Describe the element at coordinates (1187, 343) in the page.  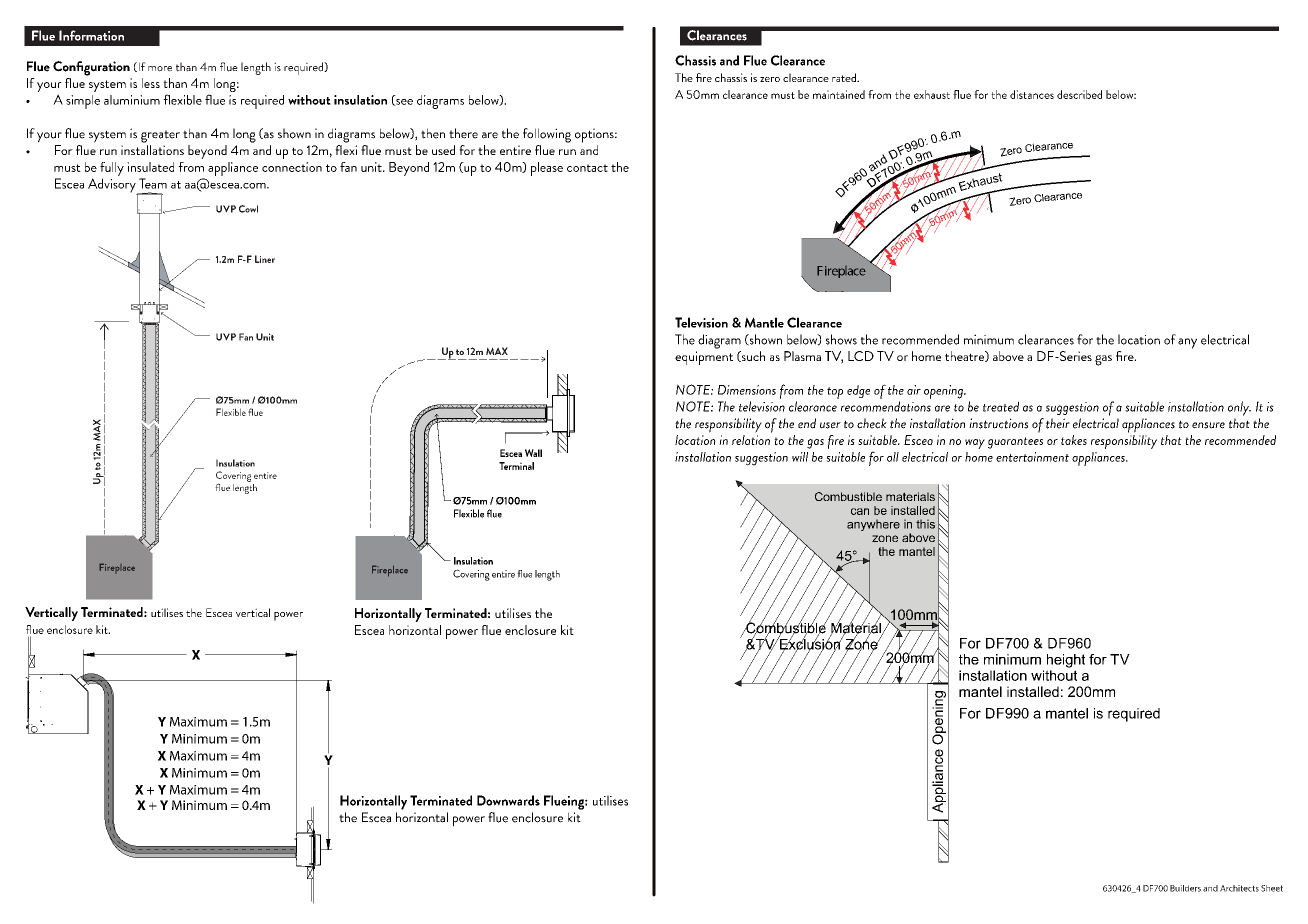
I see `any` at that location.
